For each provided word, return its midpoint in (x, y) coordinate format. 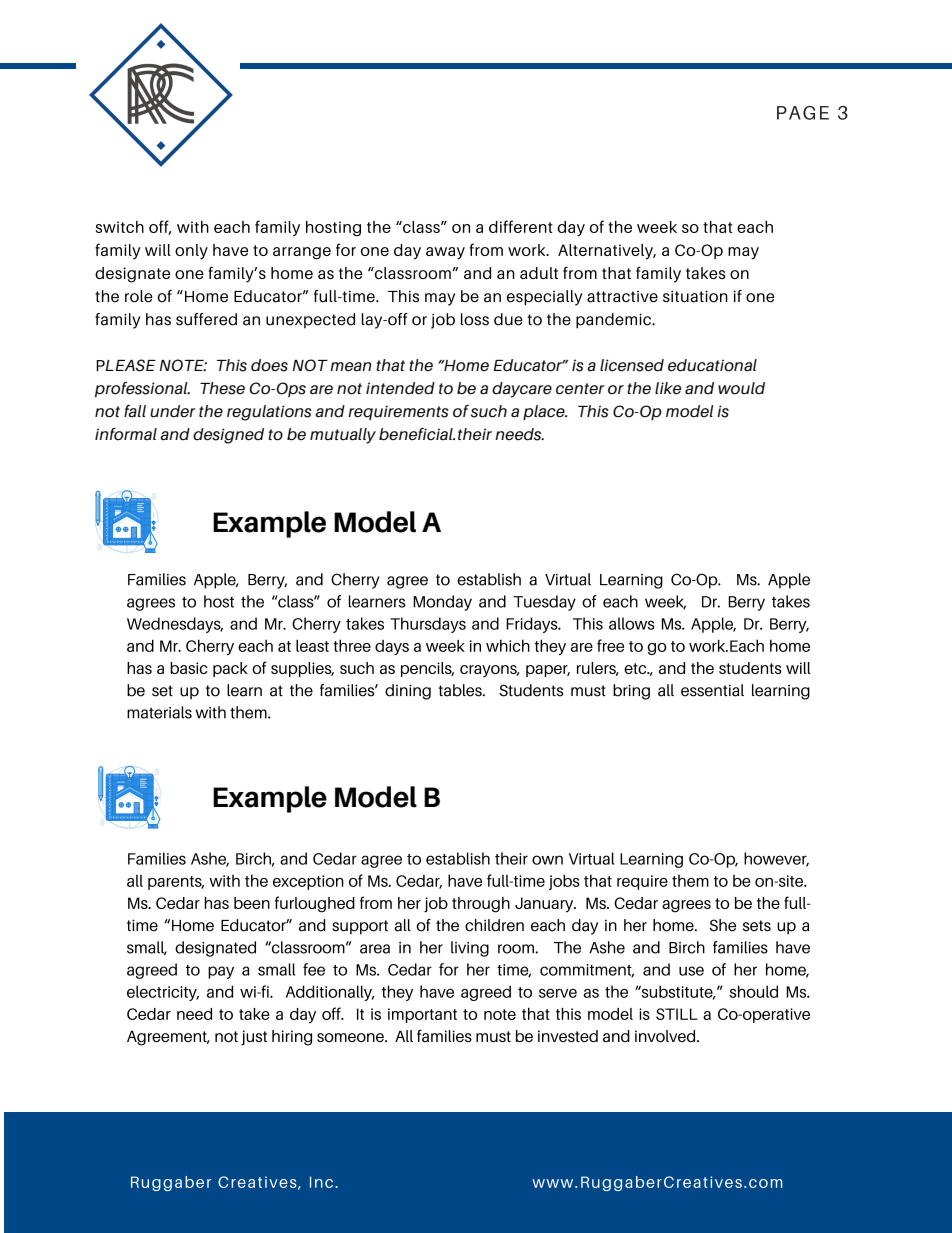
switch (119, 227)
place (545, 412)
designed (228, 436)
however (776, 859)
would (741, 388)
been (252, 903)
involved (666, 1036)
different (521, 226)
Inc (323, 1182)
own (547, 860)
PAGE (803, 113)
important (422, 1015)
